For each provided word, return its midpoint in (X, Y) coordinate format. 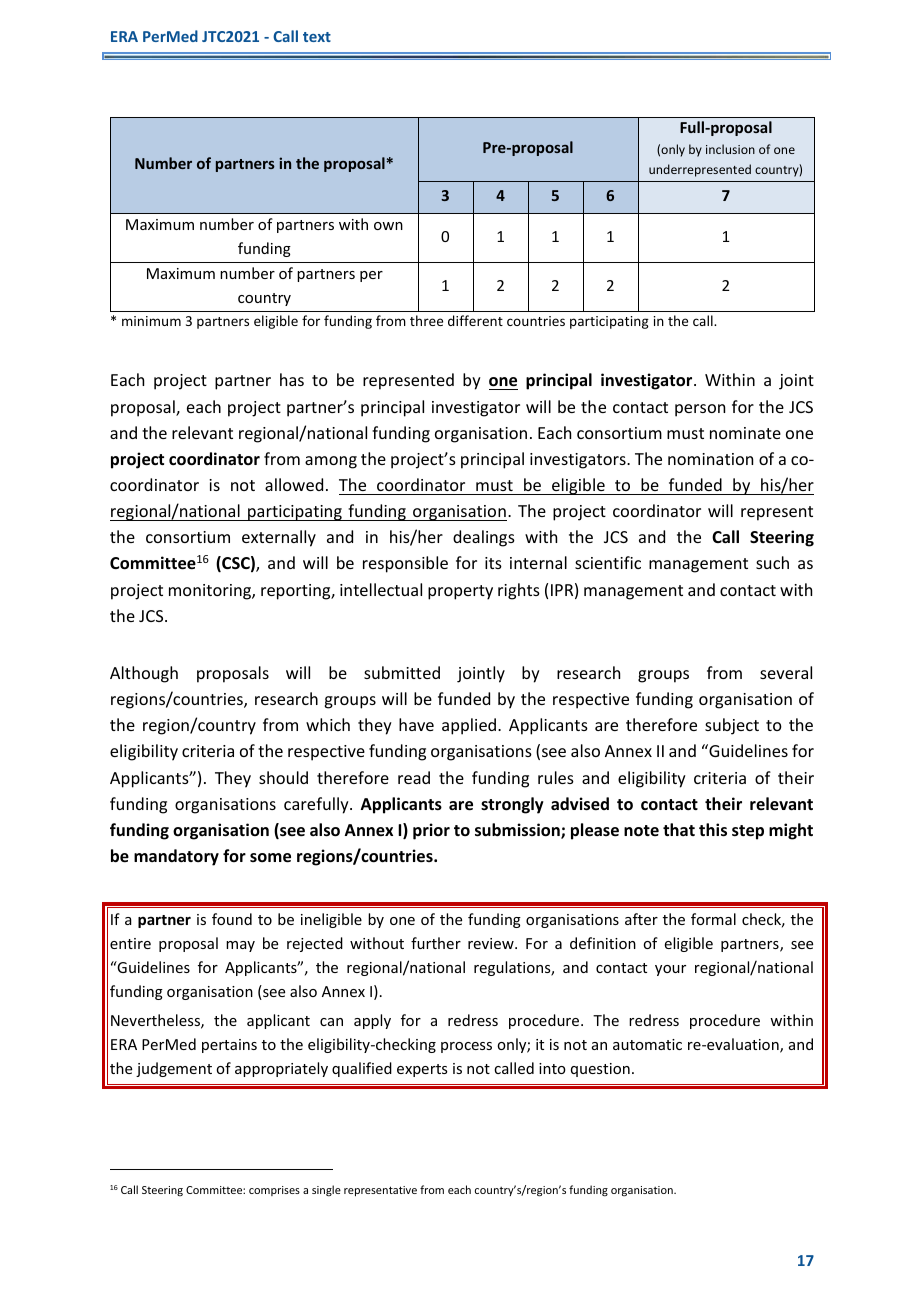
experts (422, 1070)
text (317, 37)
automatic (647, 1044)
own (388, 226)
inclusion (730, 149)
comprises (274, 1191)
